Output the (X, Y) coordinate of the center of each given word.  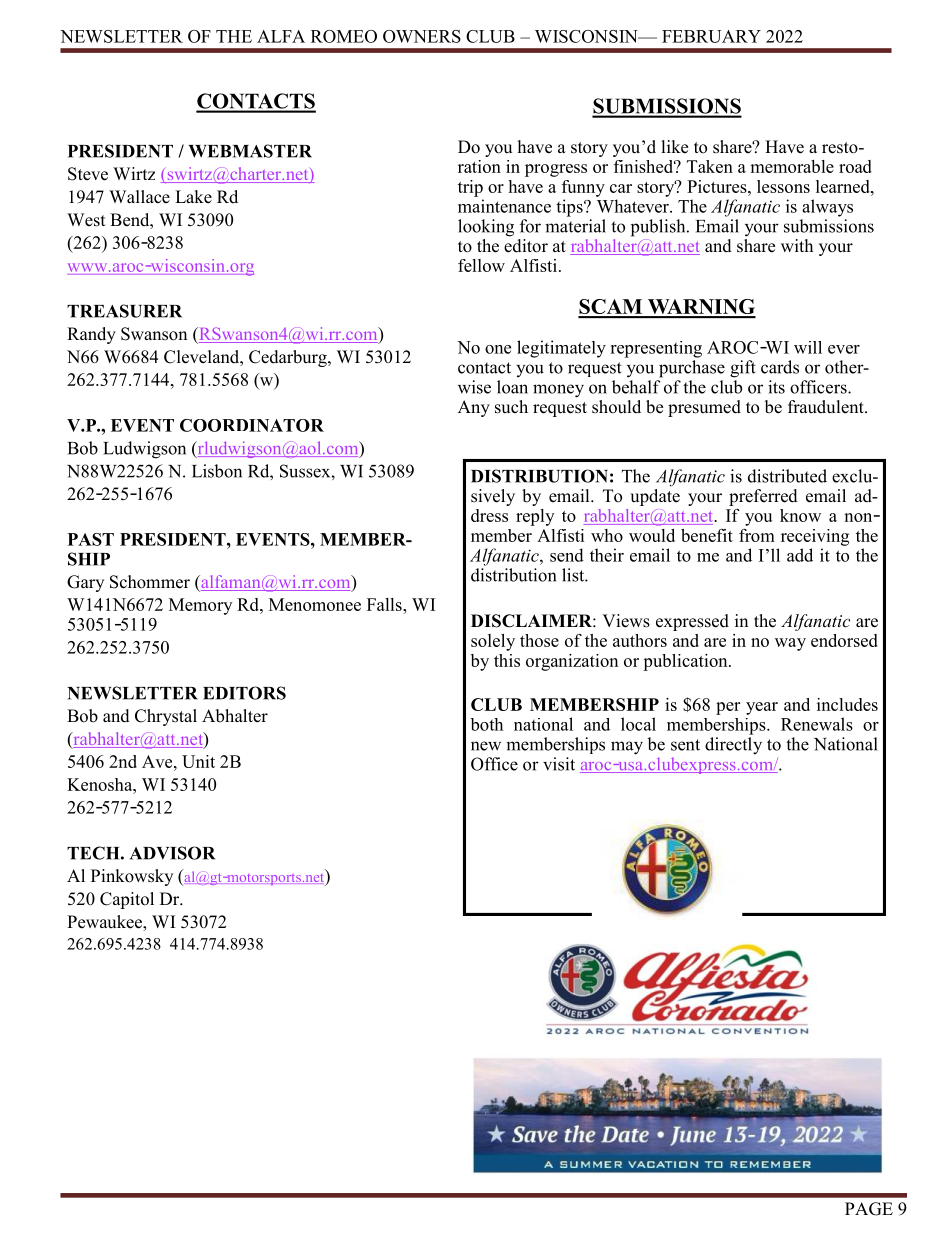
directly (733, 746)
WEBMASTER (250, 151)
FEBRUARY (711, 36)
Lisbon (217, 471)
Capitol (127, 900)
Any (474, 408)
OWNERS (422, 36)
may (627, 748)
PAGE (869, 1209)
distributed (787, 476)
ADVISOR (172, 853)
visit (559, 764)
